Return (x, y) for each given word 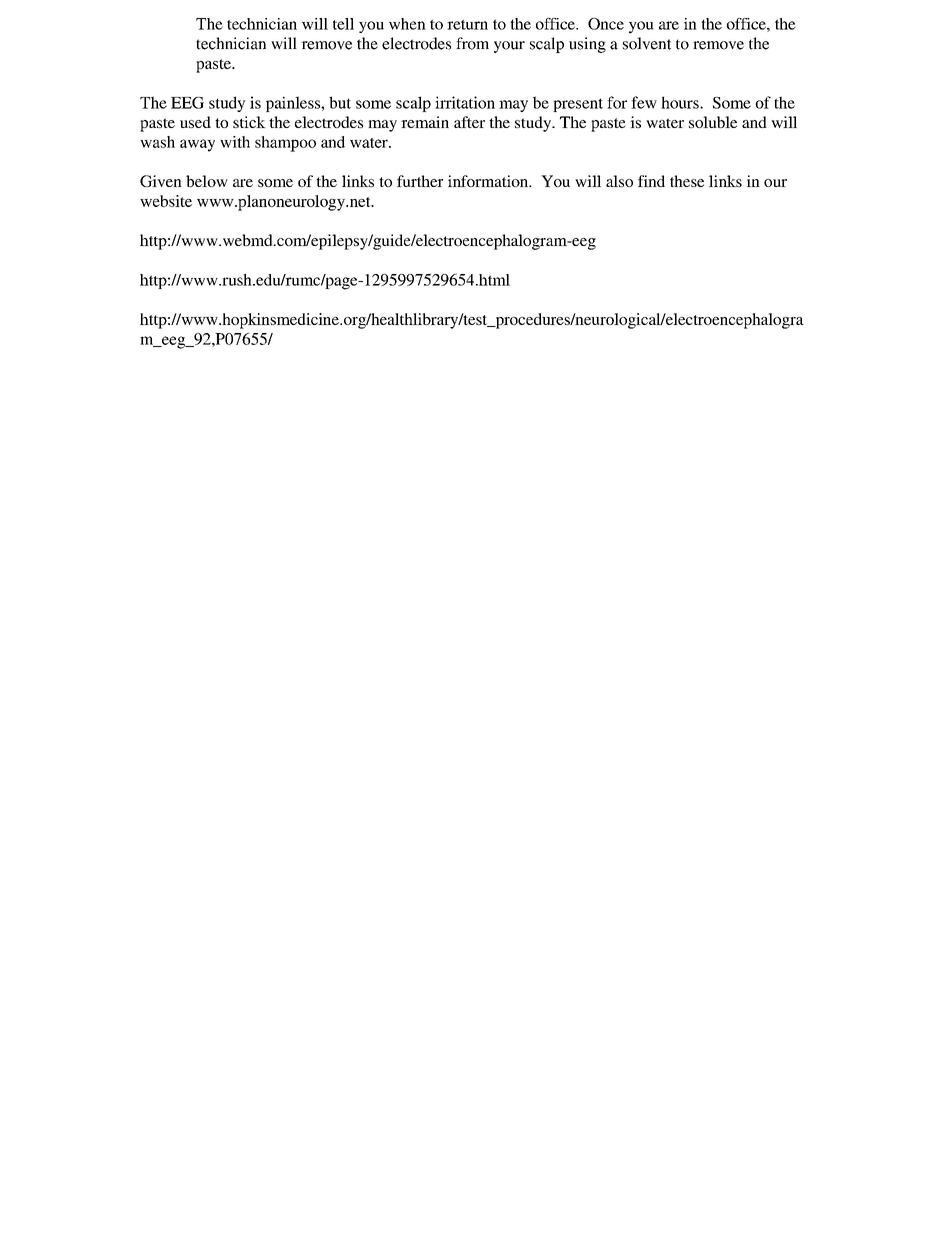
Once (606, 24)
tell (343, 24)
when (407, 24)
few (644, 102)
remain (425, 122)
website (166, 201)
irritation (465, 102)
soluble (713, 122)
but (340, 102)
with (235, 142)
